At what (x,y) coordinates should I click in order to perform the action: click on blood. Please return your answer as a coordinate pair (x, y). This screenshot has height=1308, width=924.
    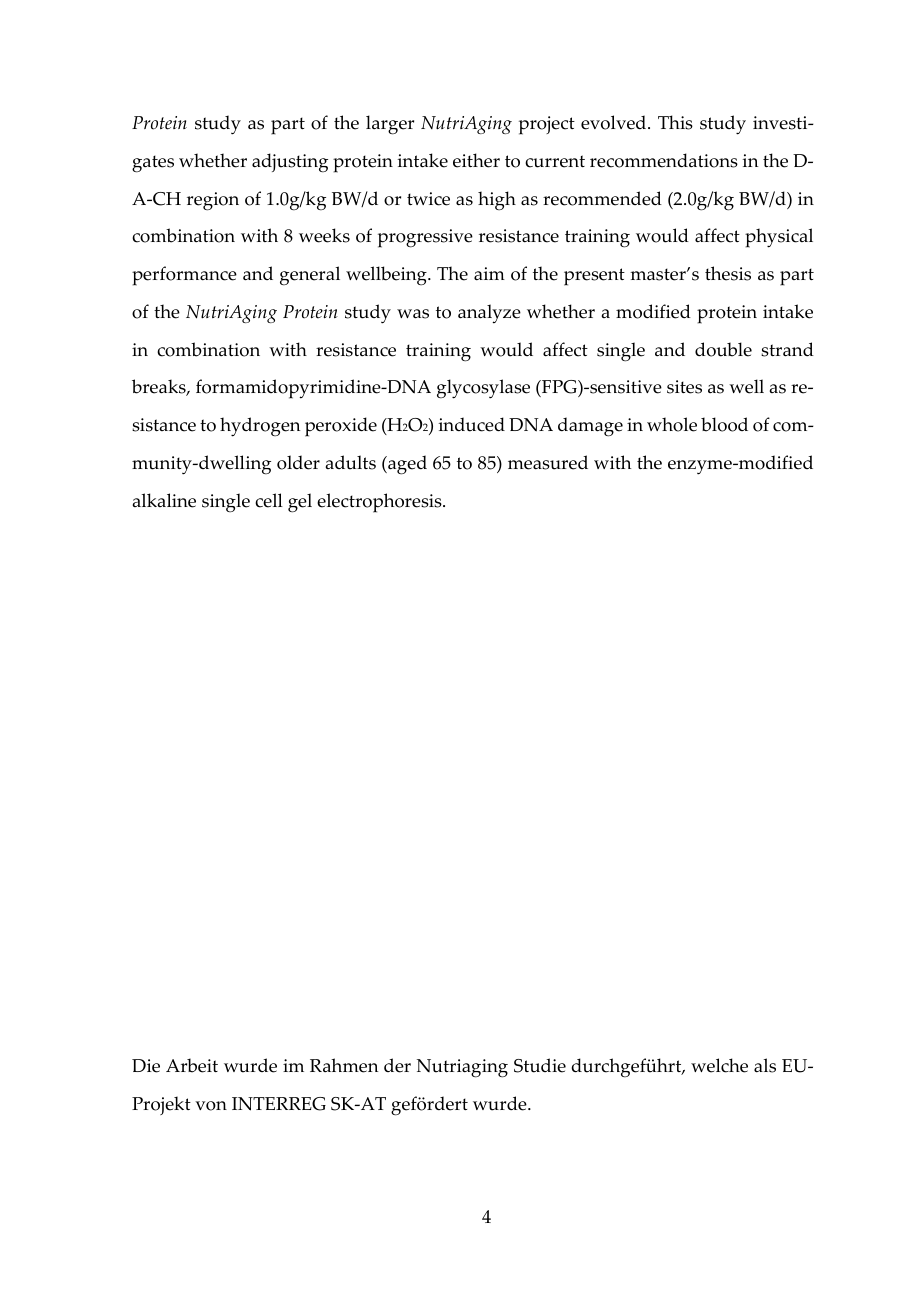
    Looking at the image, I should click on (724, 424).
